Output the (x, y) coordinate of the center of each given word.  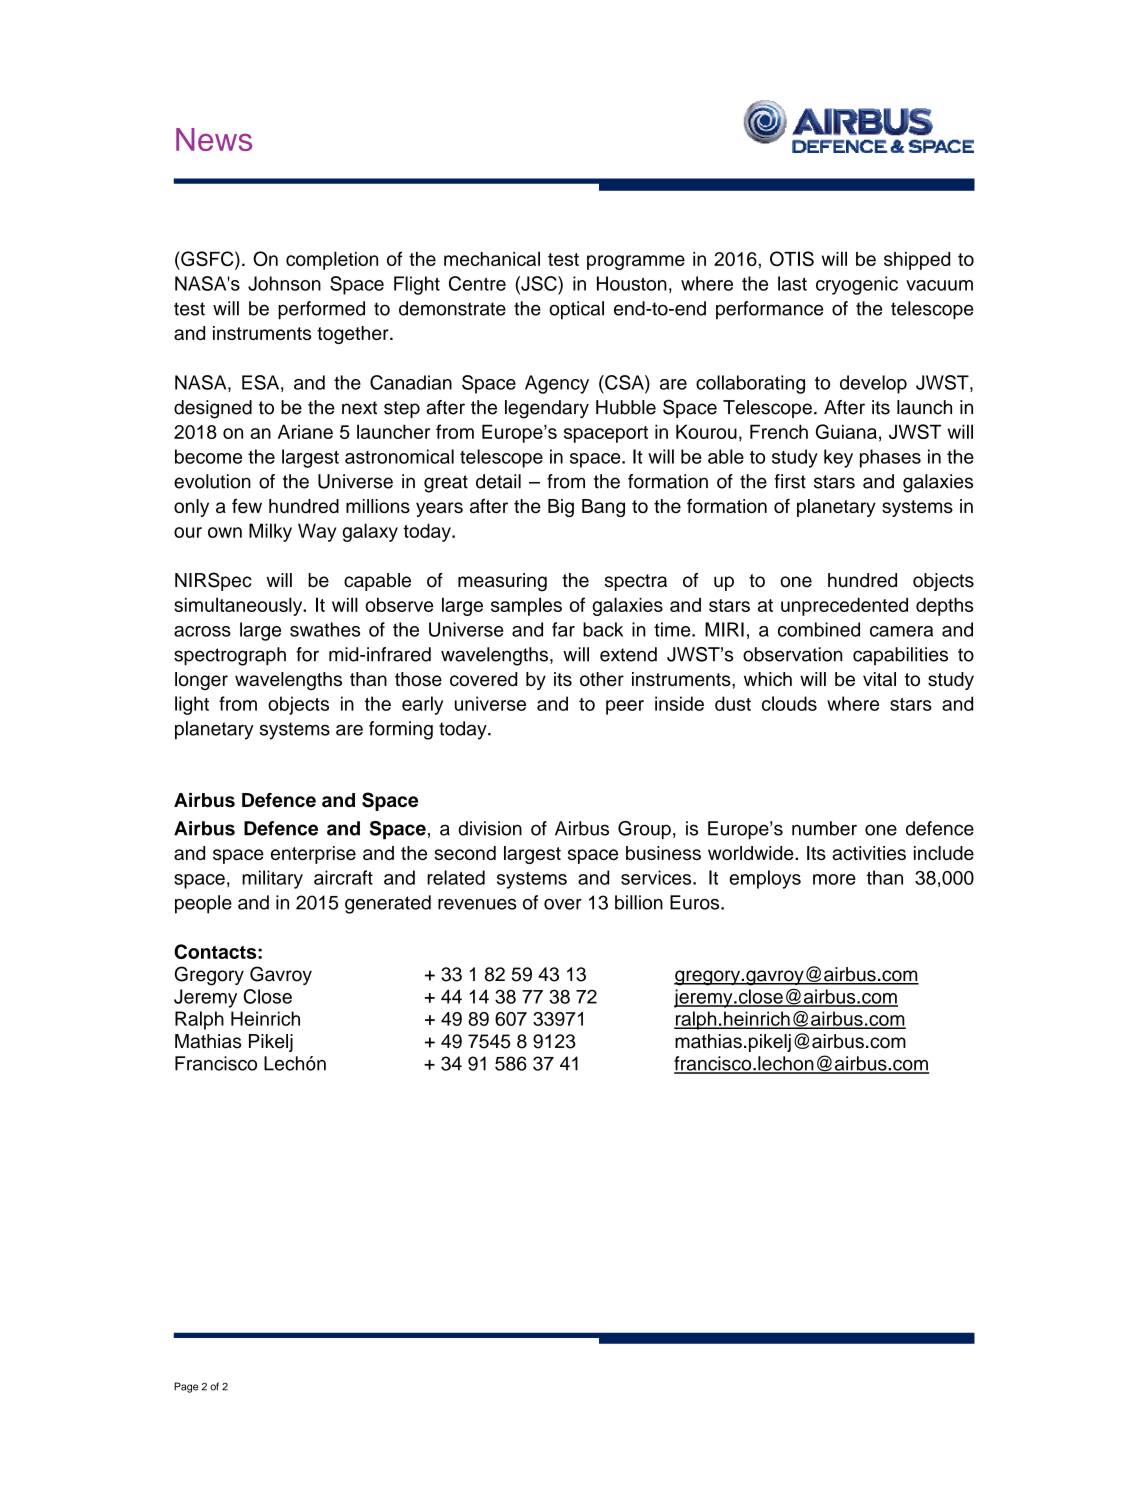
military (272, 879)
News (214, 139)
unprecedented (844, 607)
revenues (477, 904)
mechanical (492, 258)
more (834, 879)
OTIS (792, 258)
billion (639, 902)
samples (526, 606)
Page (186, 1387)
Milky (270, 532)
